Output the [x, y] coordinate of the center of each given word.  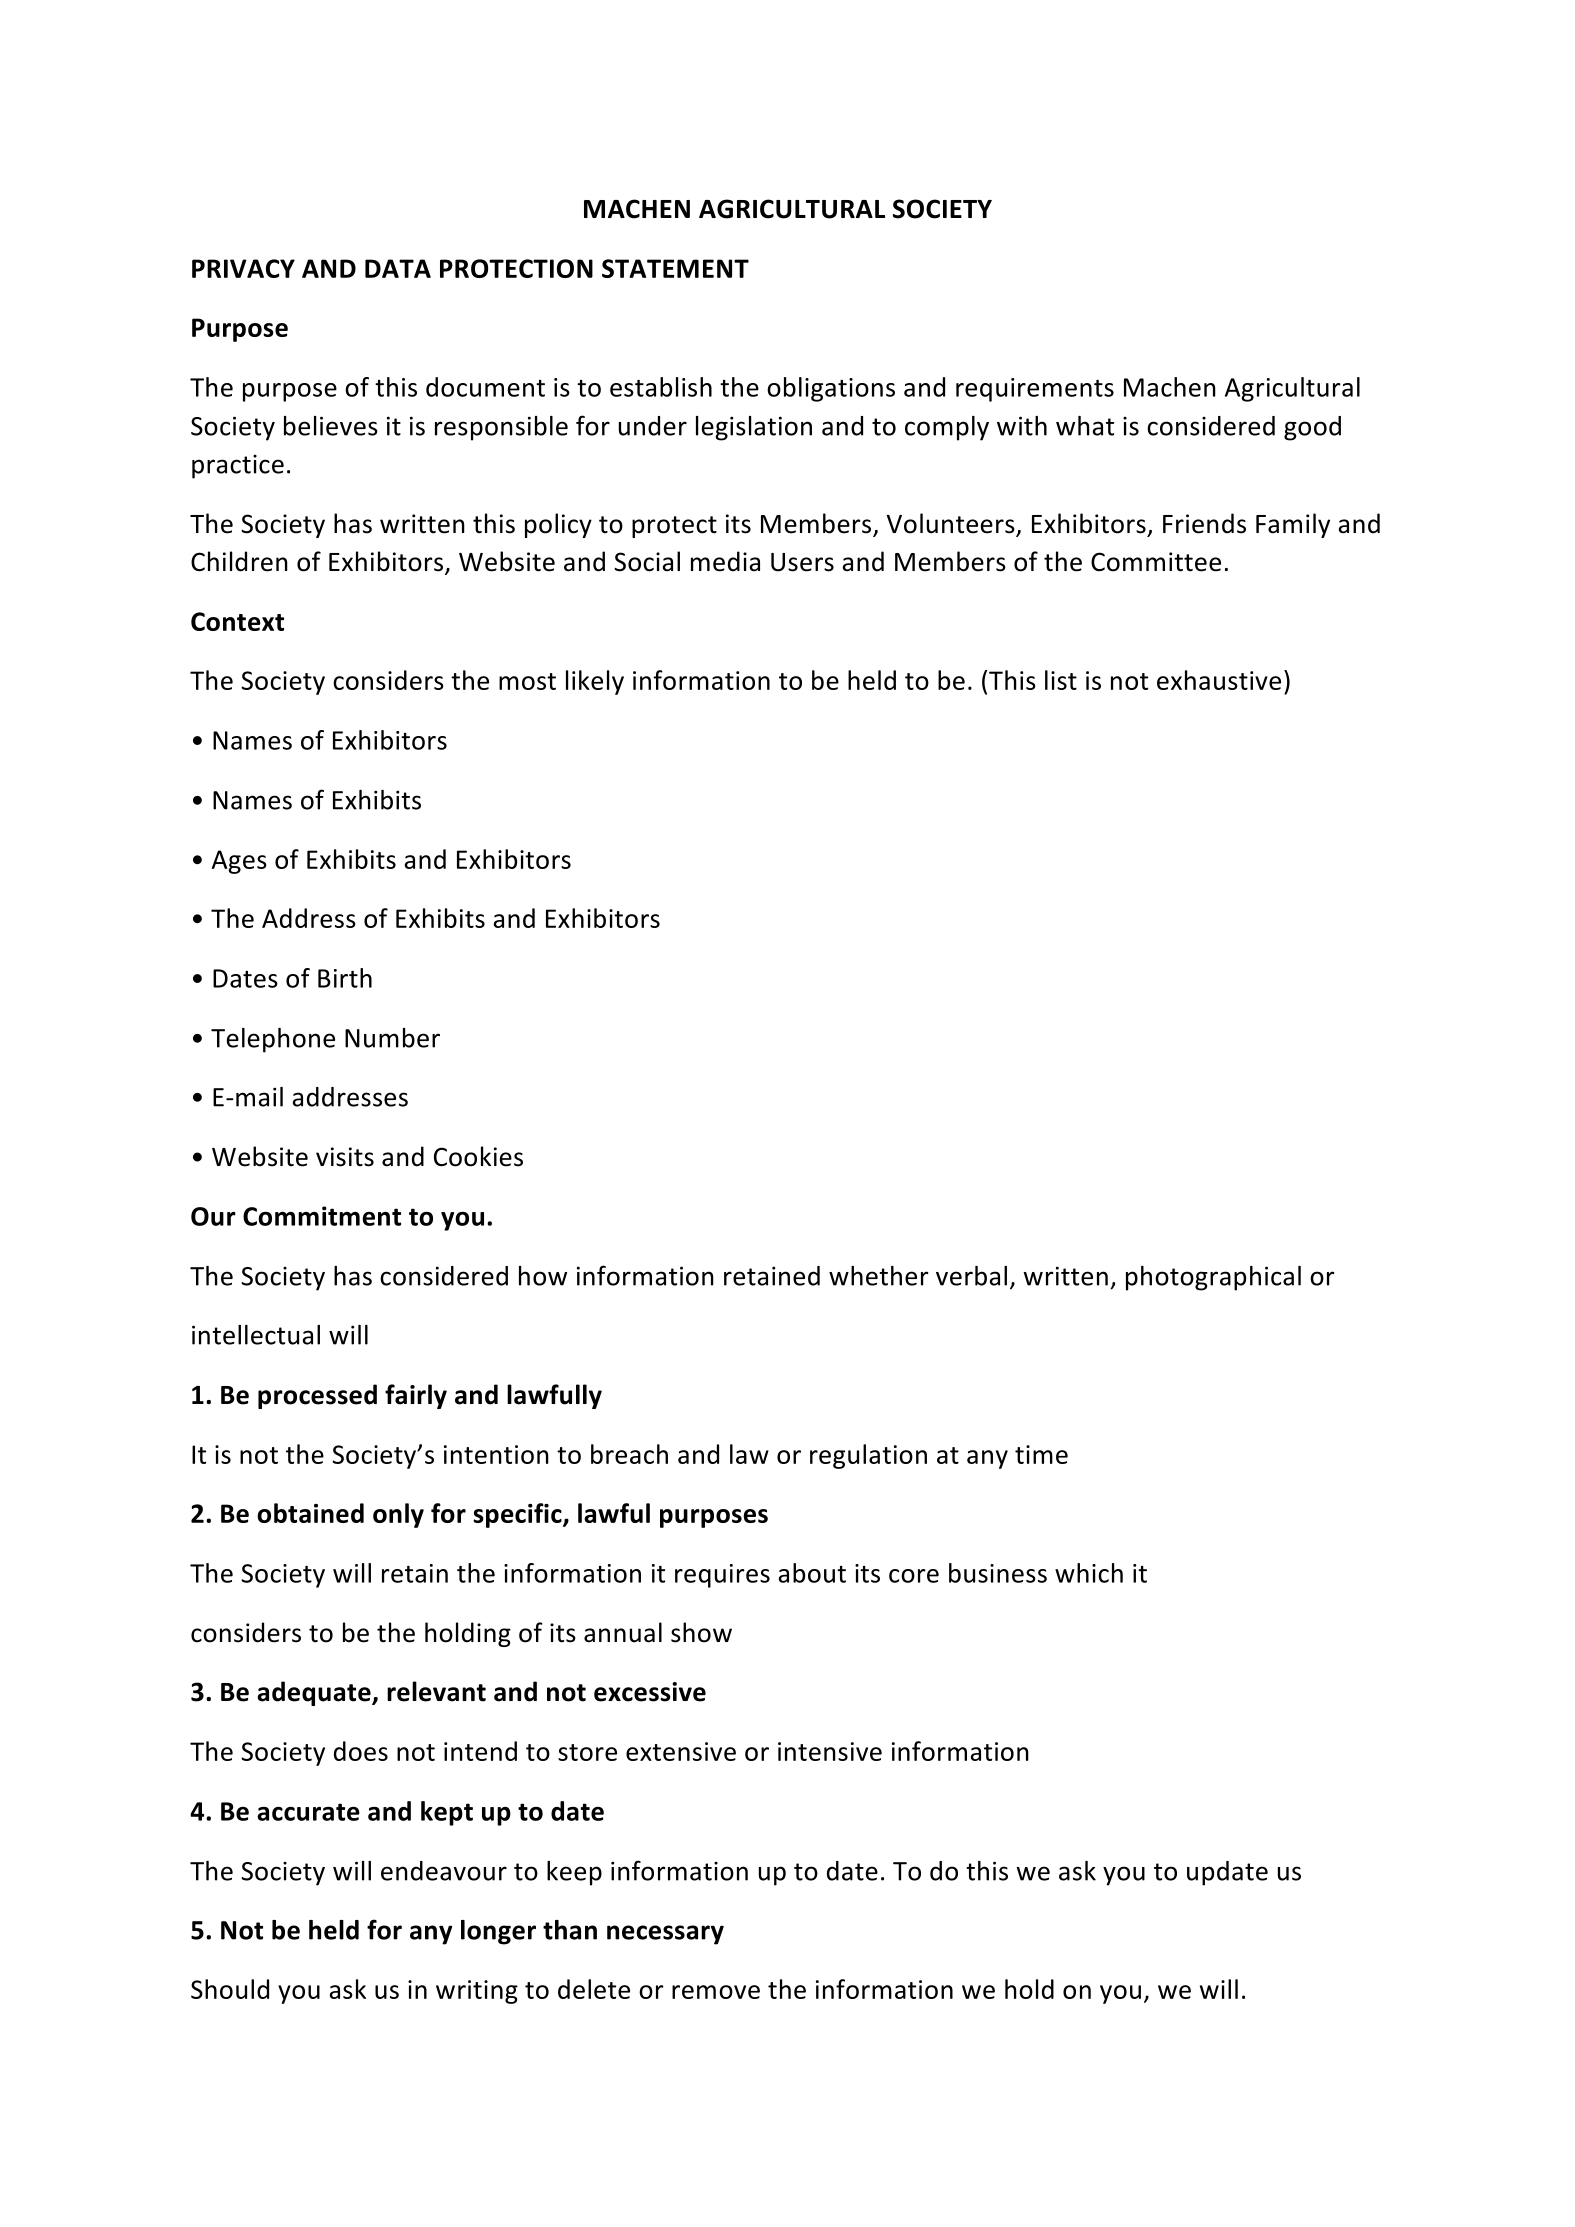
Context [237, 621]
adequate [315, 1693]
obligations [831, 389]
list [1061, 680]
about [812, 1573]
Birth [345, 978]
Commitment [322, 1216]
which [1089, 1573]
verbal [971, 1276]
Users [802, 562]
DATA [398, 268]
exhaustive [1219, 680]
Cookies [478, 1156]
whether [879, 1276]
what [1085, 426]
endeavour [444, 1871]
